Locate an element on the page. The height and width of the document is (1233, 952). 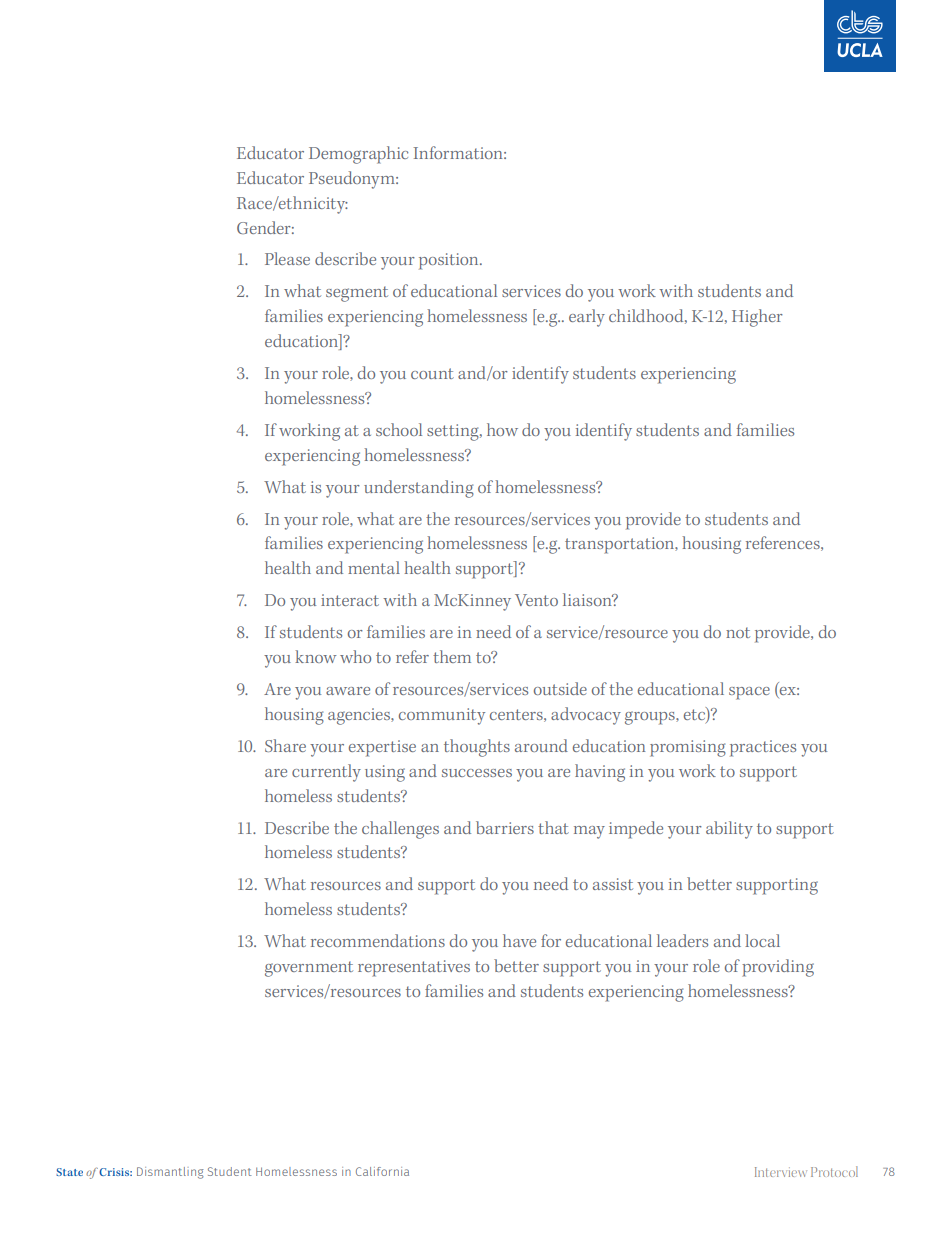
thoughts is located at coordinates (477, 748).
